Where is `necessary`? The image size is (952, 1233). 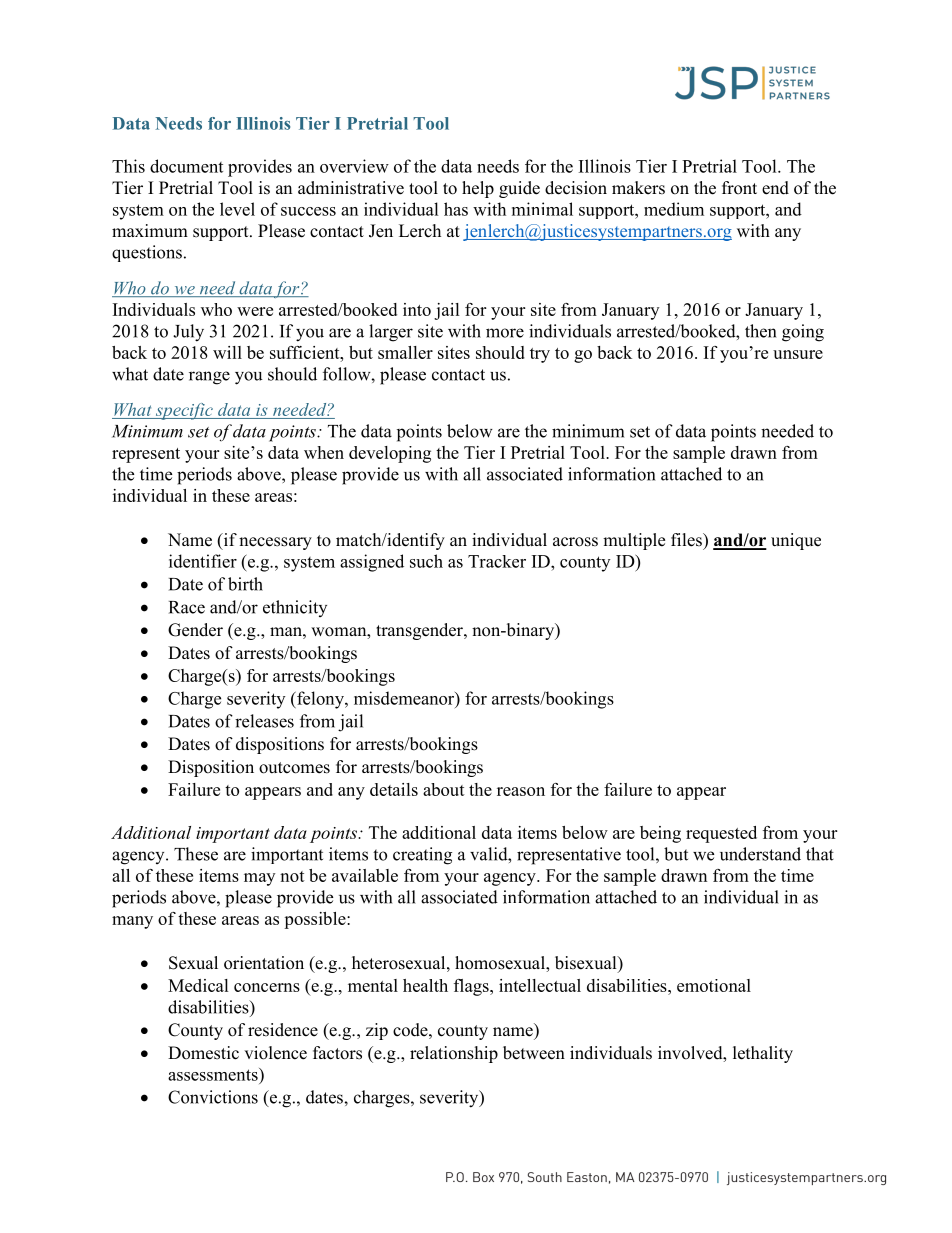
necessary is located at coordinates (275, 543).
